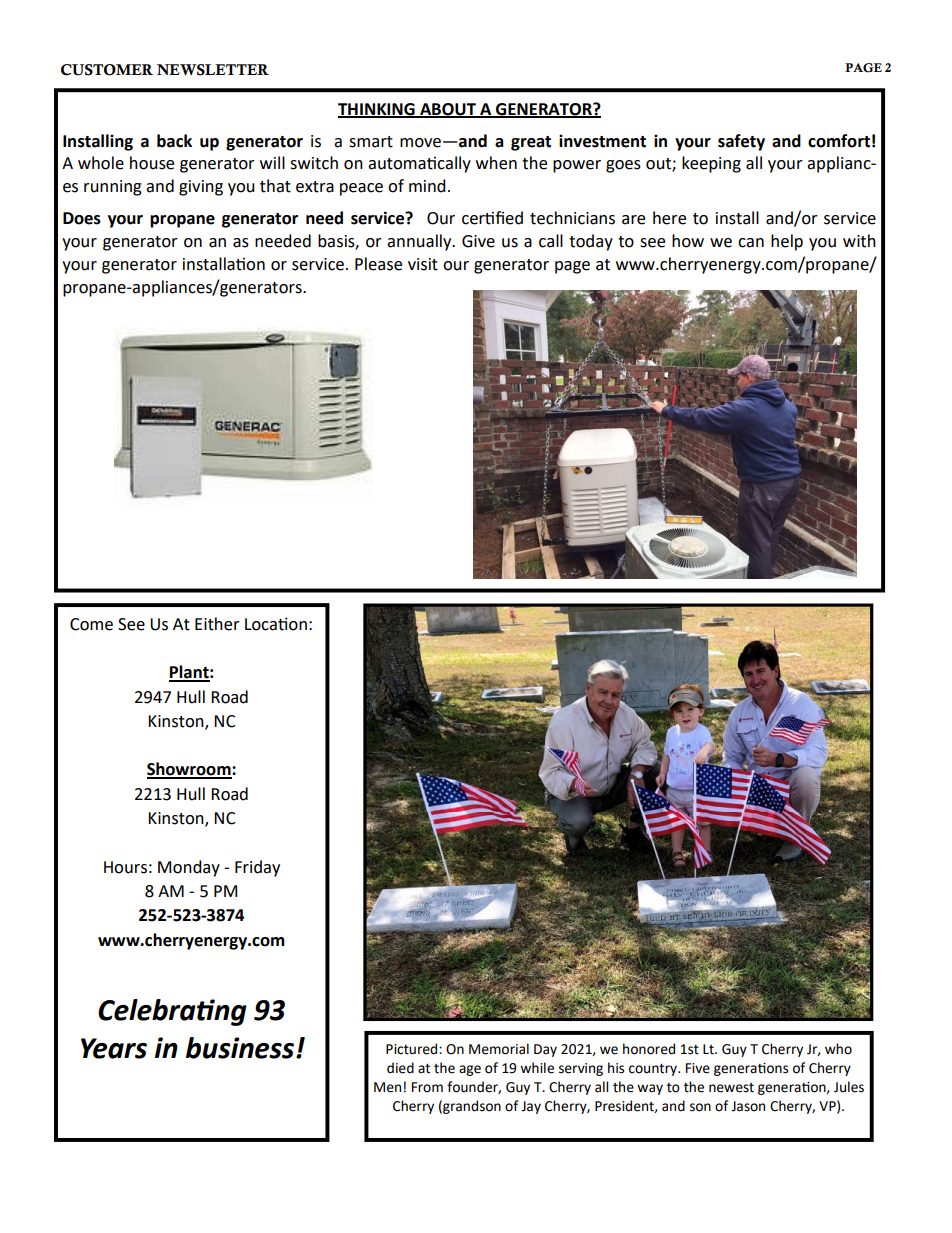  Describe the element at coordinates (751, 243) in the document. I see `can` at that location.
